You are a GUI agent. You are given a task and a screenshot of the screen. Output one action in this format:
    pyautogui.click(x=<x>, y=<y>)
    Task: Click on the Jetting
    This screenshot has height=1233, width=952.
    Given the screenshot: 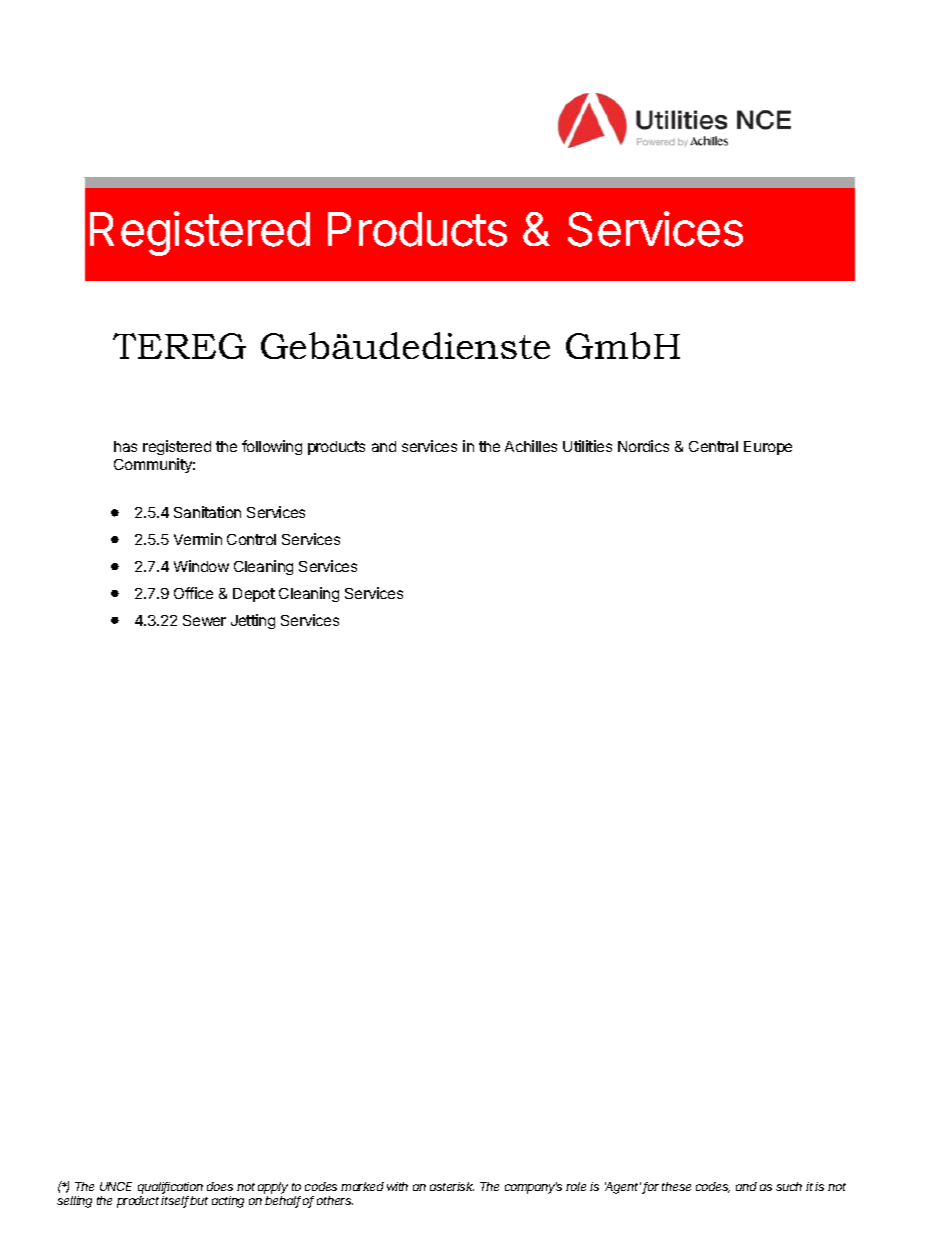 What is the action you would take?
    pyautogui.click(x=253, y=621)
